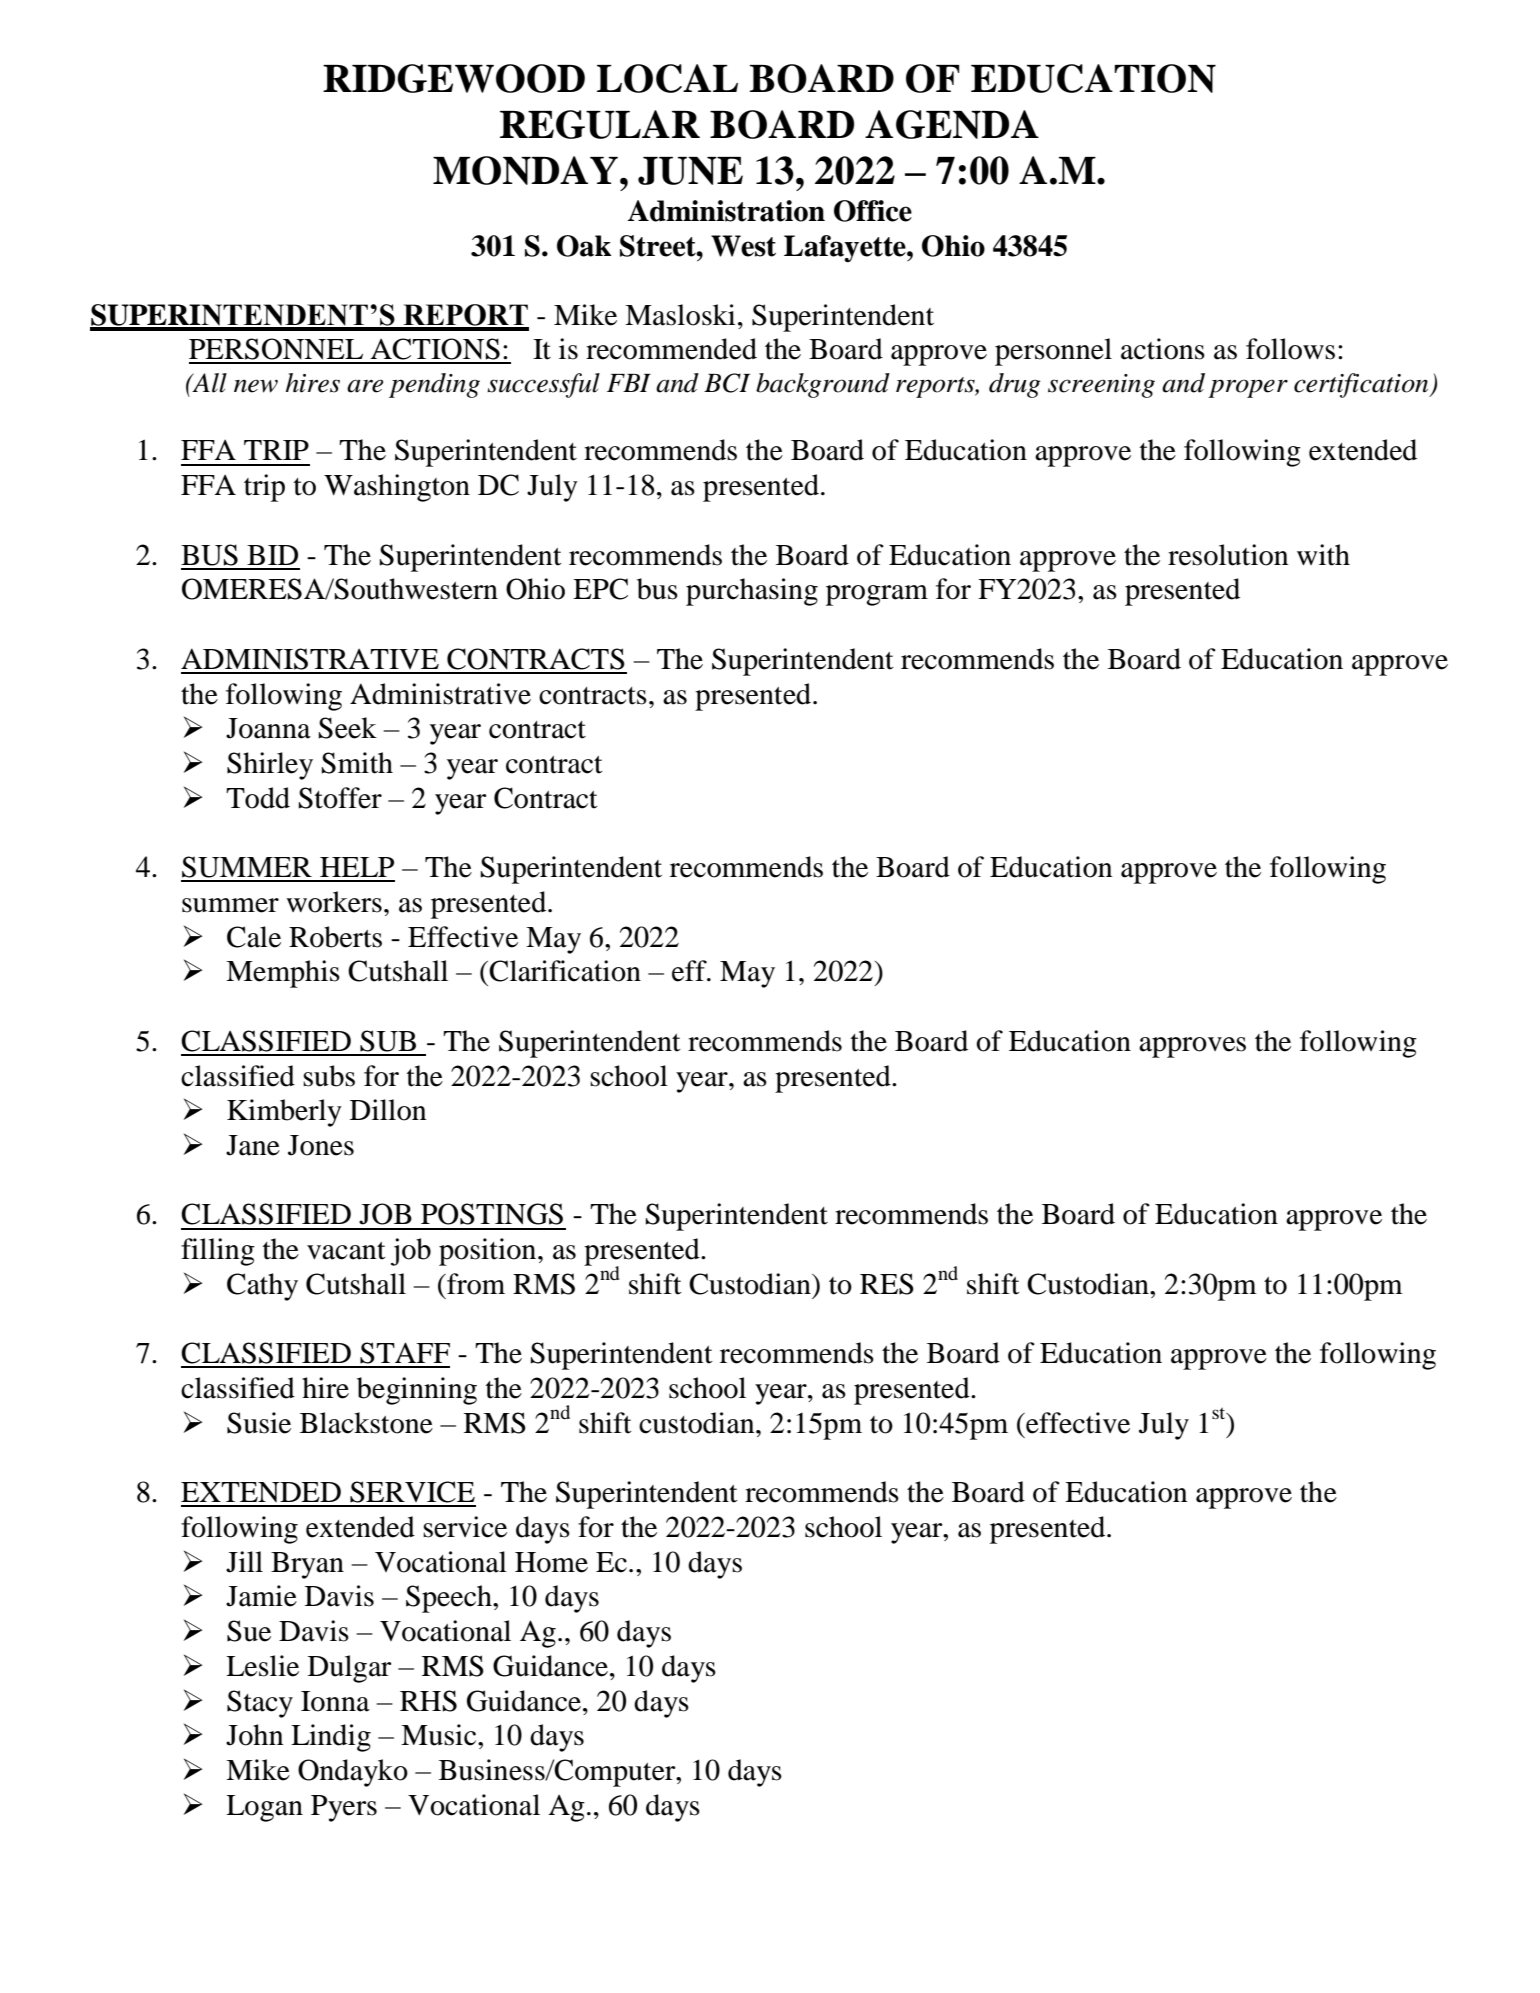 This screenshot has width=1540, height=1993. Describe the element at coordinates (440, 1735) in the screenshot. I see `Music` at that location.
